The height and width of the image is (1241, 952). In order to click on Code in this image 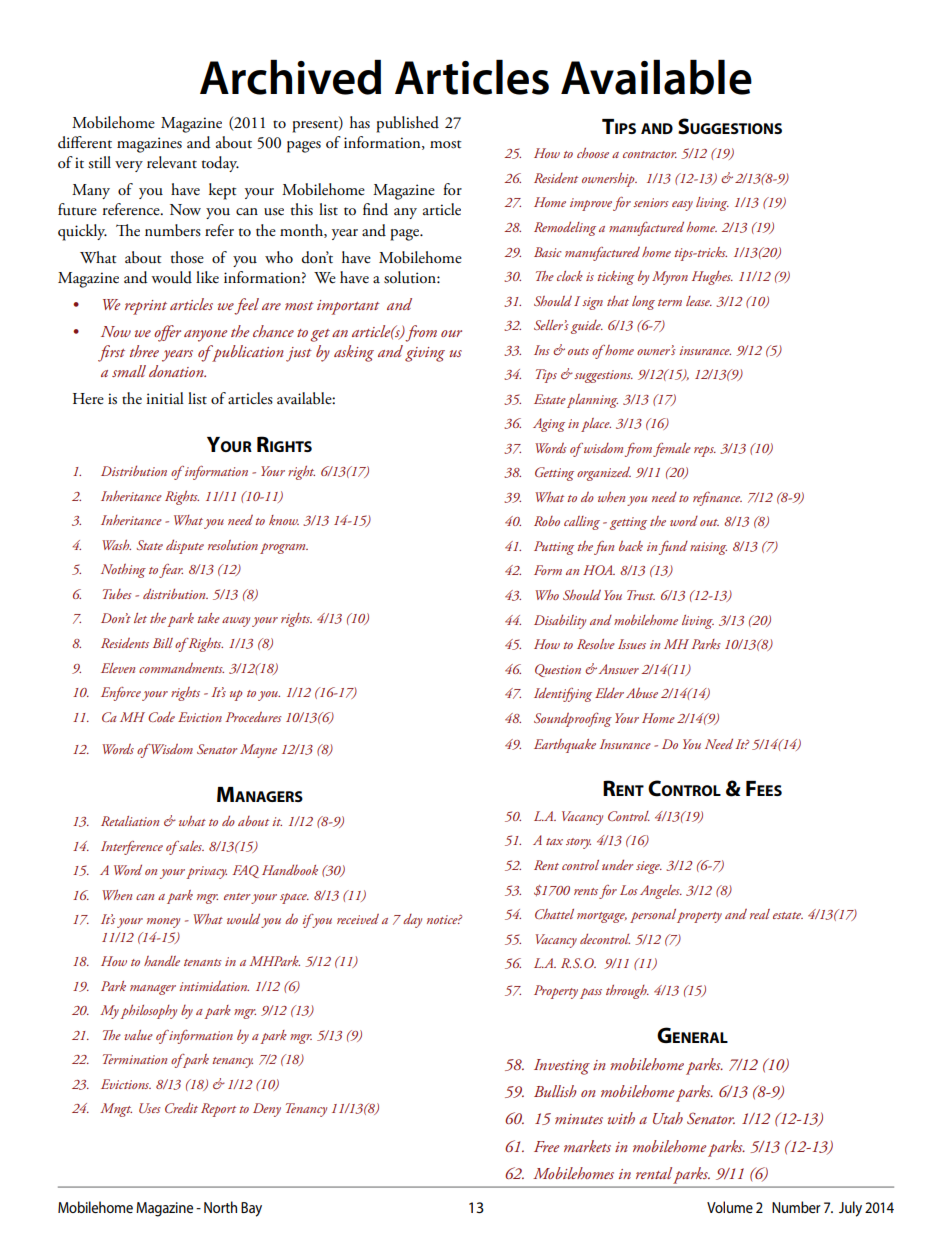, I will do `click(161, 717)`.
